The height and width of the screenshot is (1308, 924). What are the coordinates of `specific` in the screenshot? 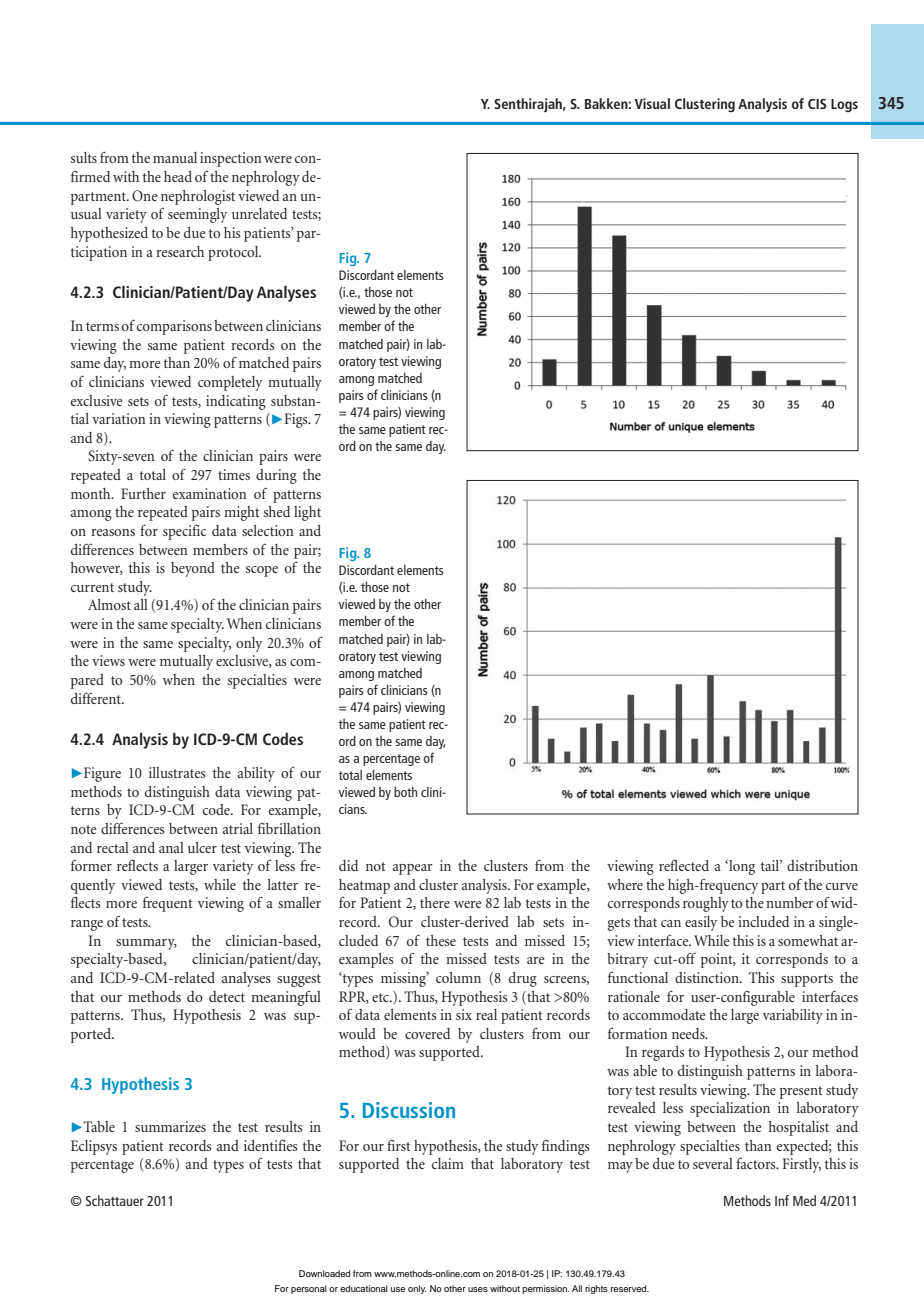 It's located at (184, 532).
